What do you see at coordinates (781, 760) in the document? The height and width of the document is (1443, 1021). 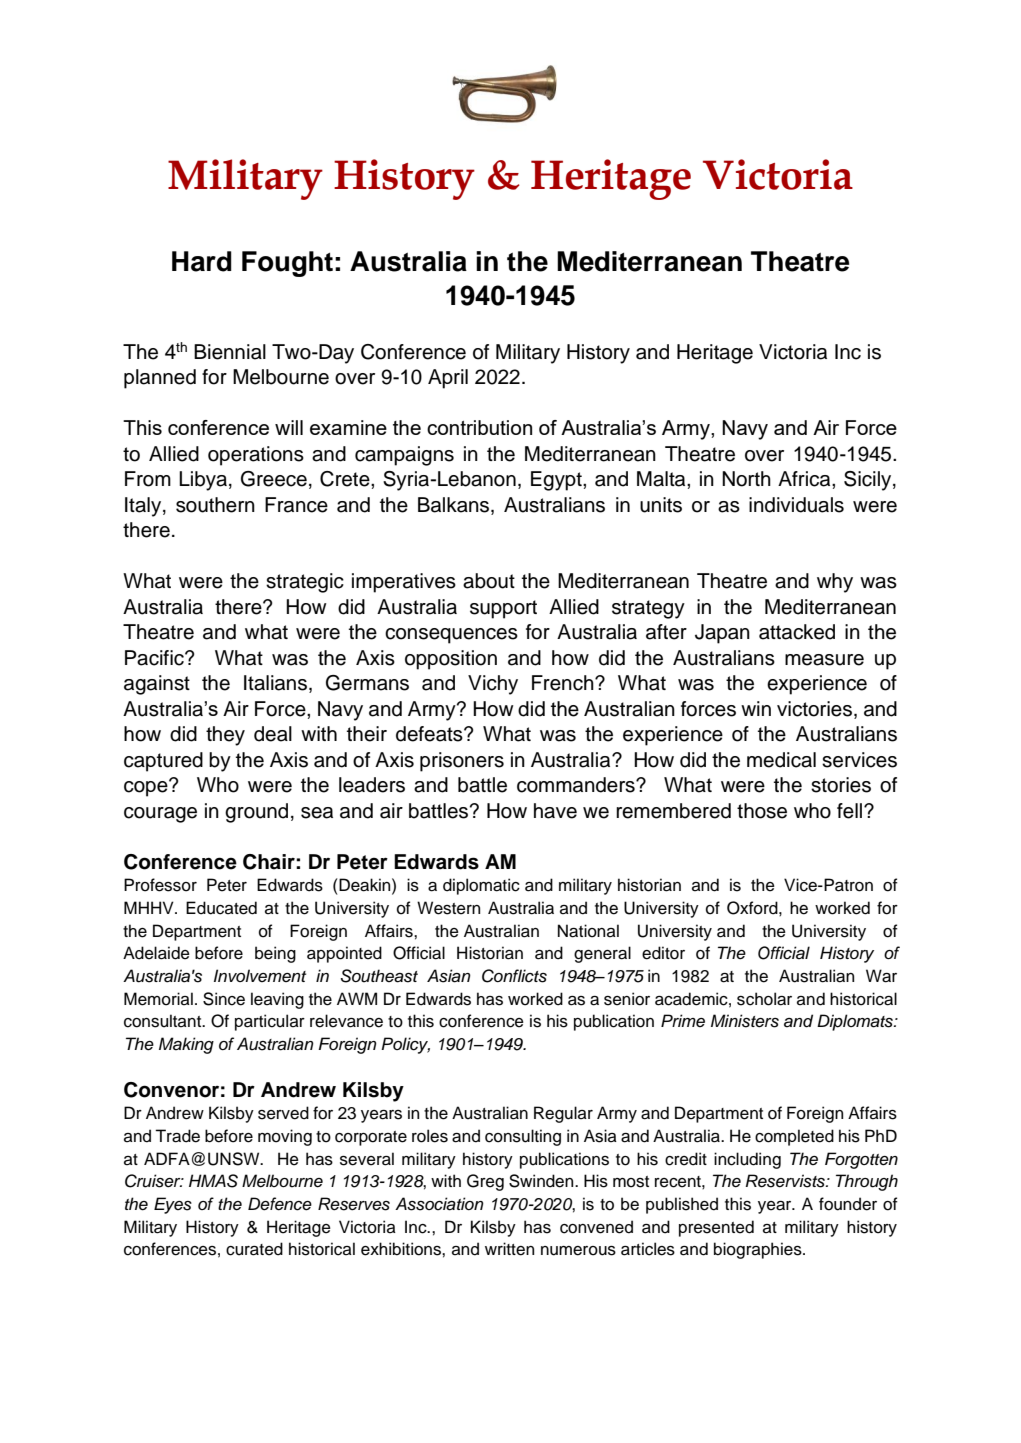 I see `medical` at bounding box center [781, 760].
